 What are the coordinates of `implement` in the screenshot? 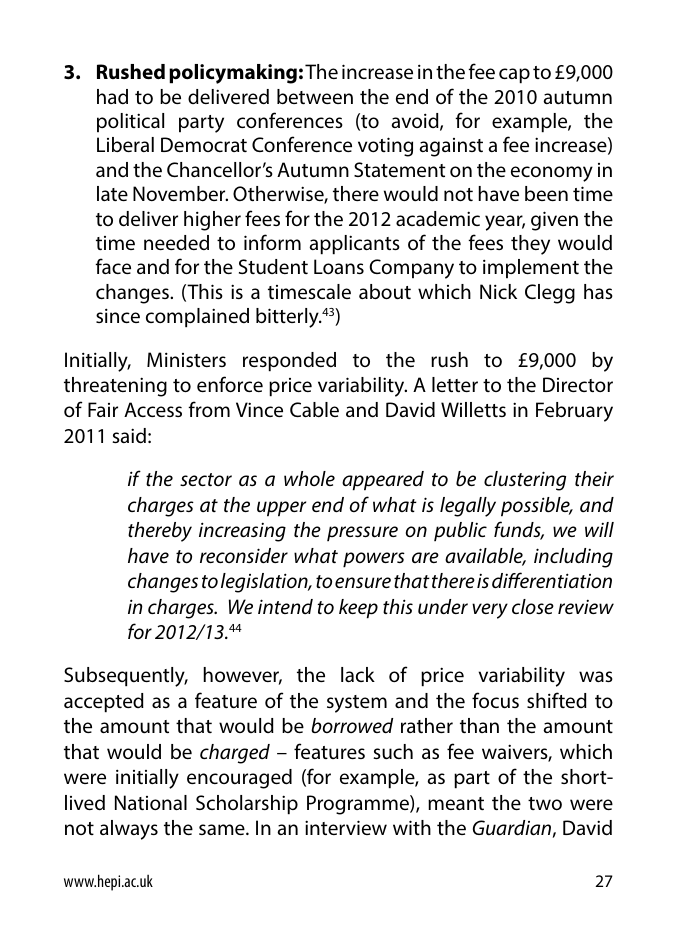 It's located at (531, 269).
